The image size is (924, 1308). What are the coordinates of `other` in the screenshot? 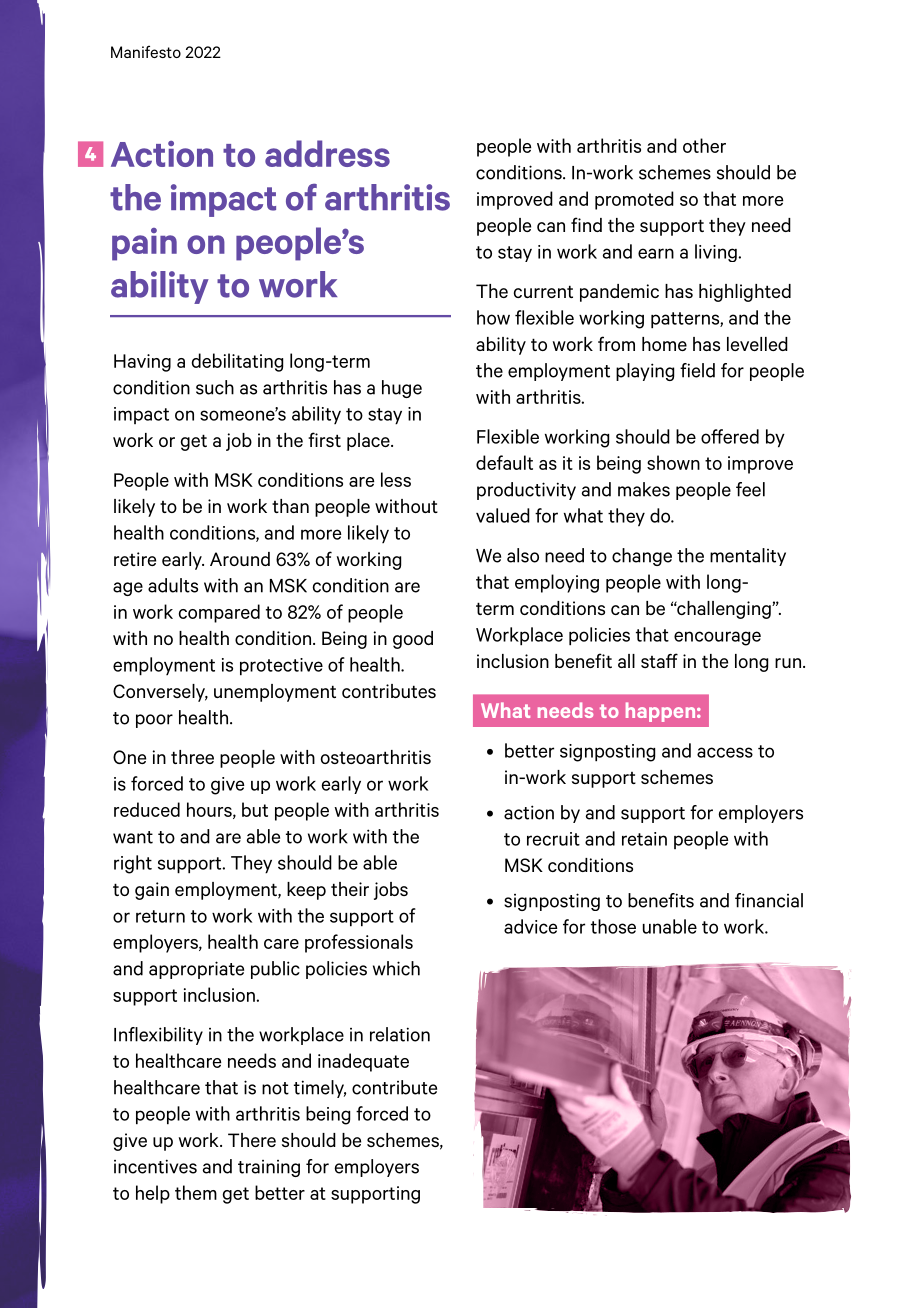 It's located at (704, 145).
